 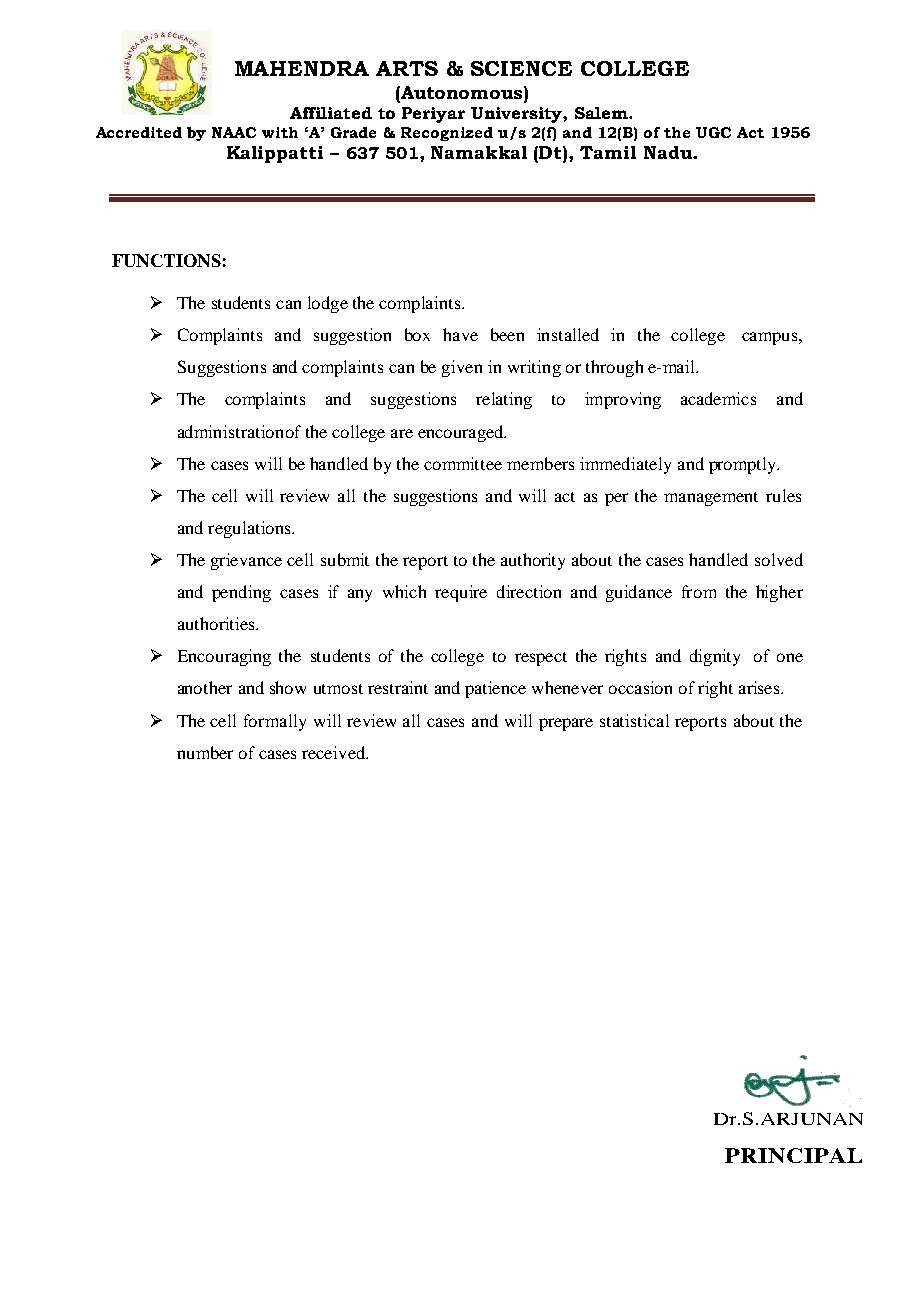 What do you see at coordinates (205, 752) in the document?
I see `number` at bounding box center [205, 752].
